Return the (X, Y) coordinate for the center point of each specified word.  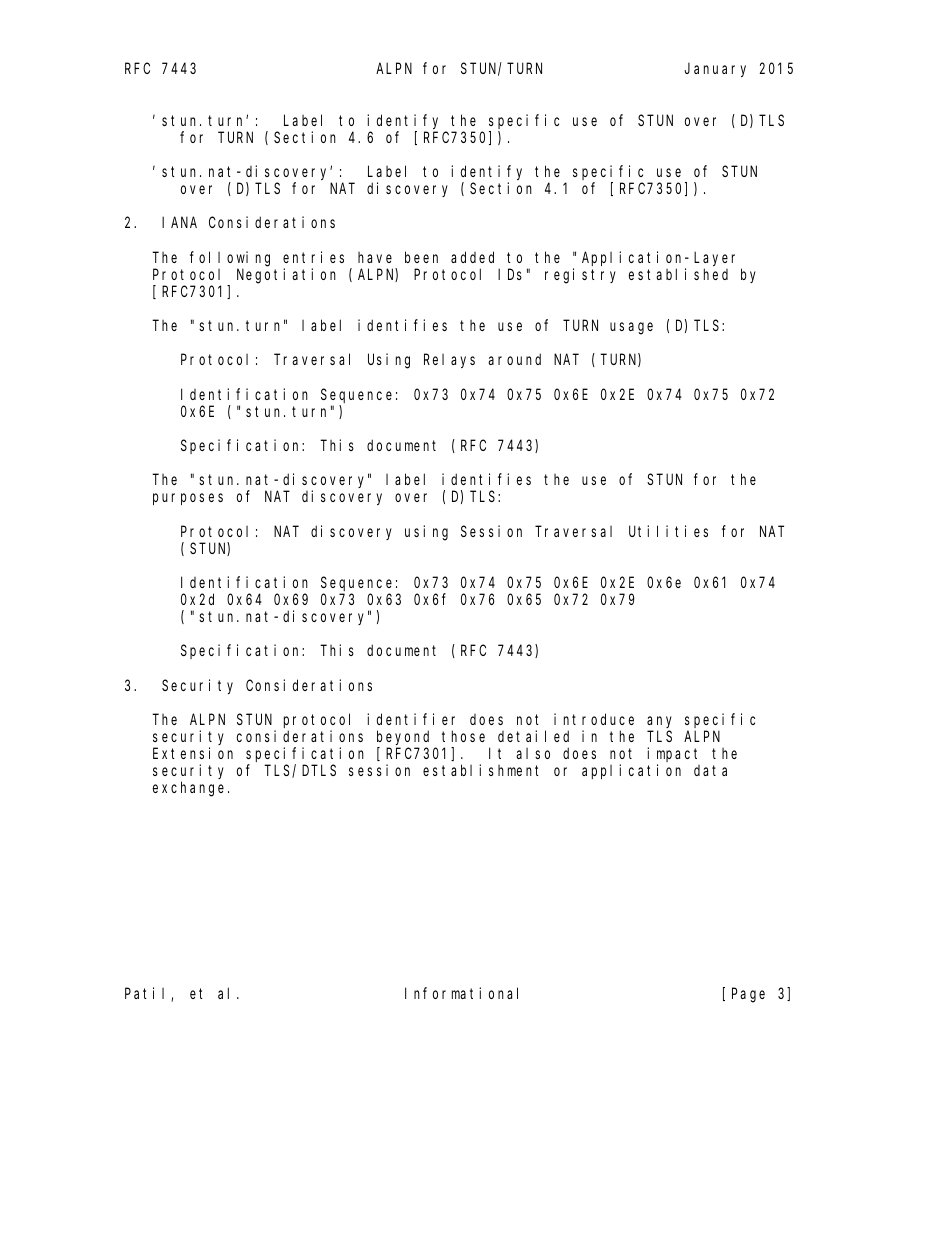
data (710, 770)
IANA (179, 223)
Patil (148, 994)
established (678, 274)
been (421, 257)
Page (748, 995)
